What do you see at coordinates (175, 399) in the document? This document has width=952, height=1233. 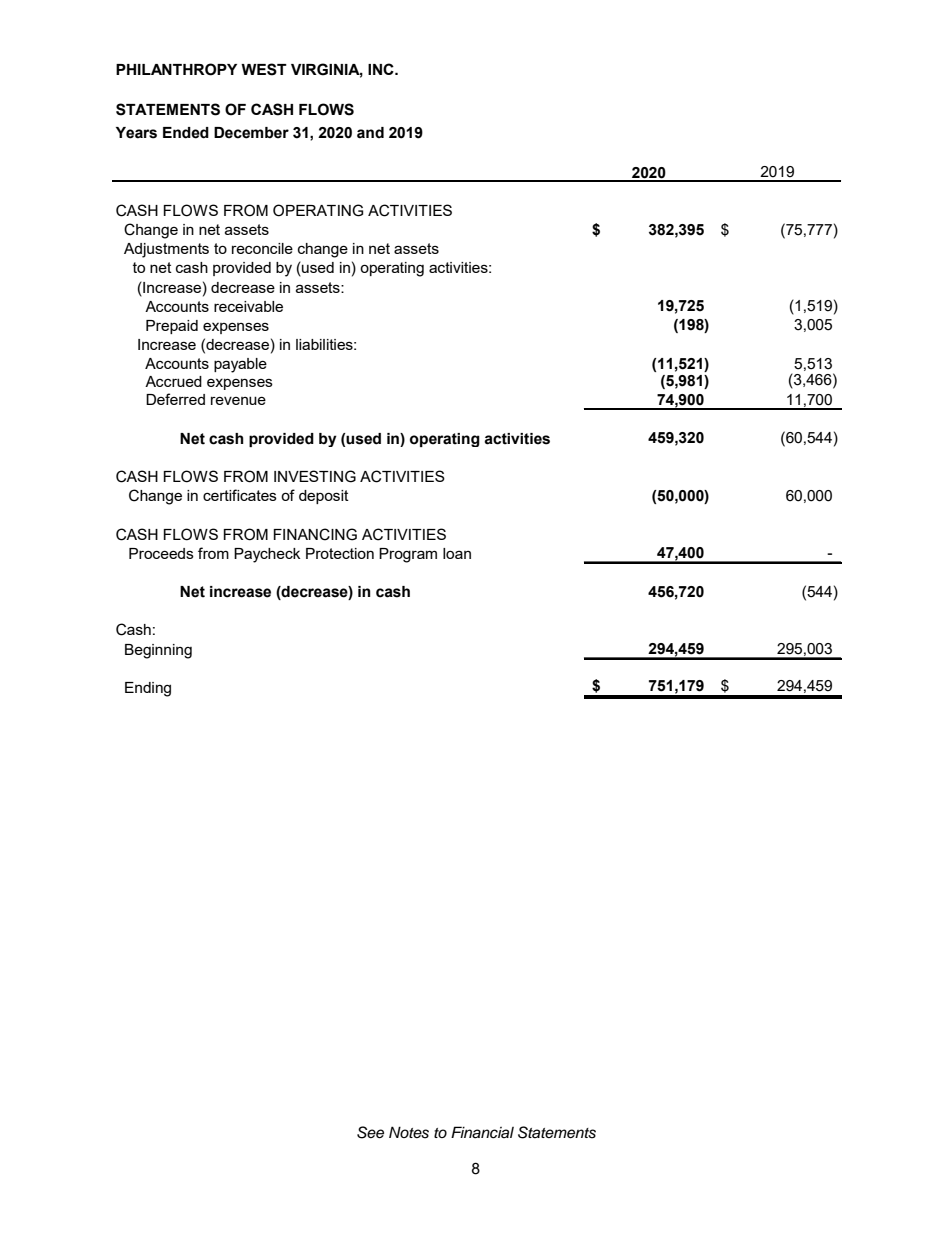 I see `Deferred` at bounding box center [175, 399].
